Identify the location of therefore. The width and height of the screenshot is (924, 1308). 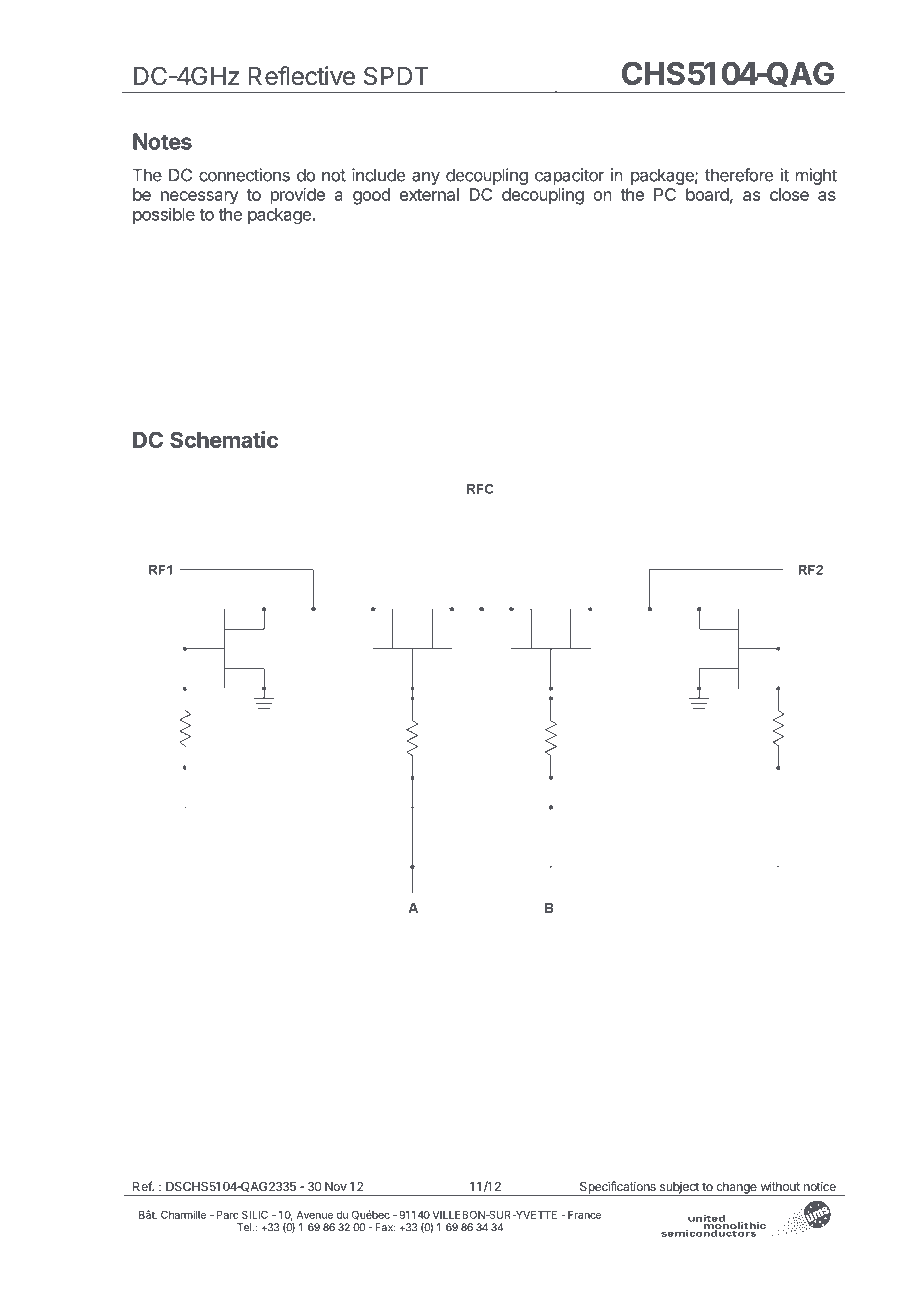
(739, 175).
